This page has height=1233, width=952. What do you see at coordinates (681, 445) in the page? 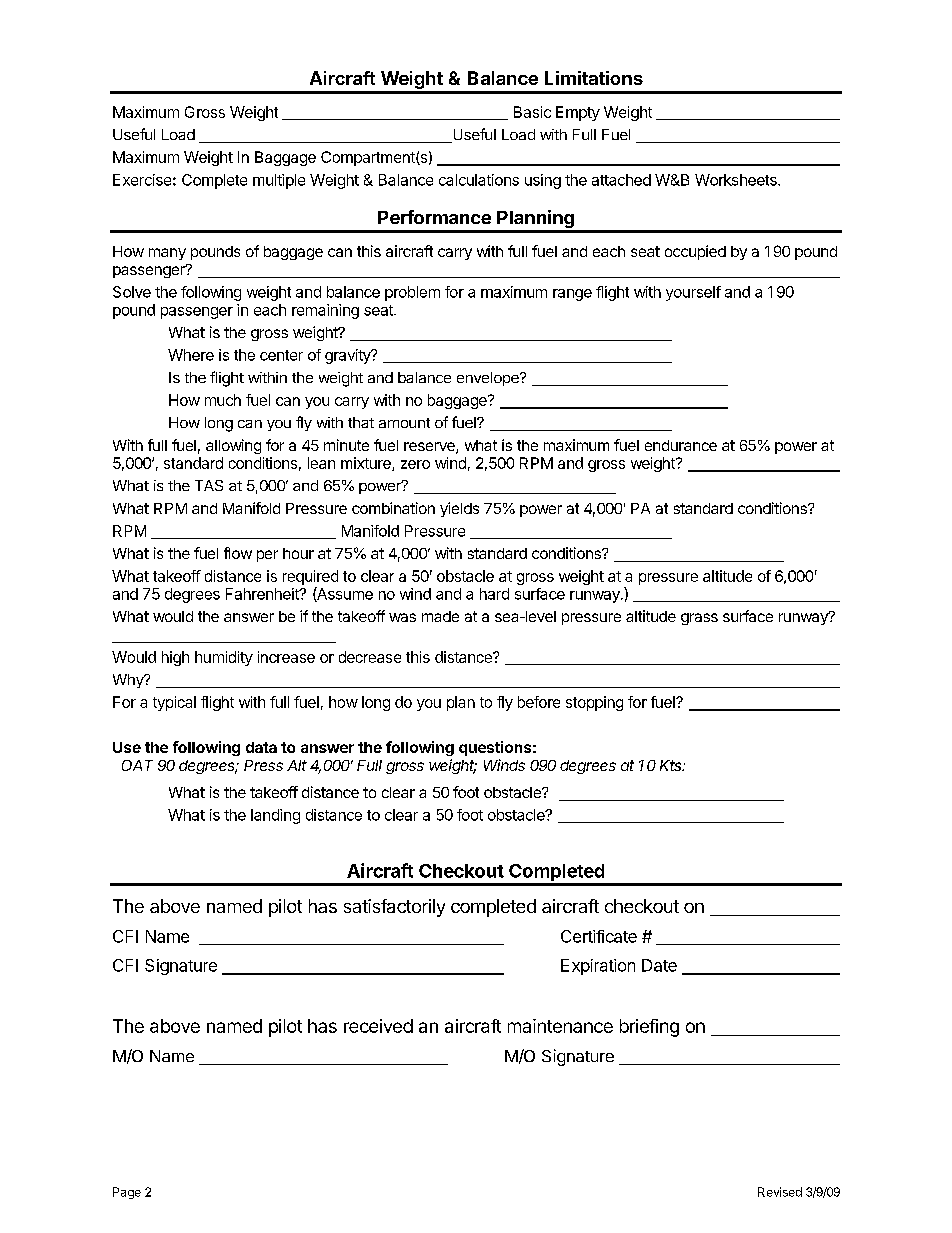
I see `endurance` at bounding box center [681, 445].
